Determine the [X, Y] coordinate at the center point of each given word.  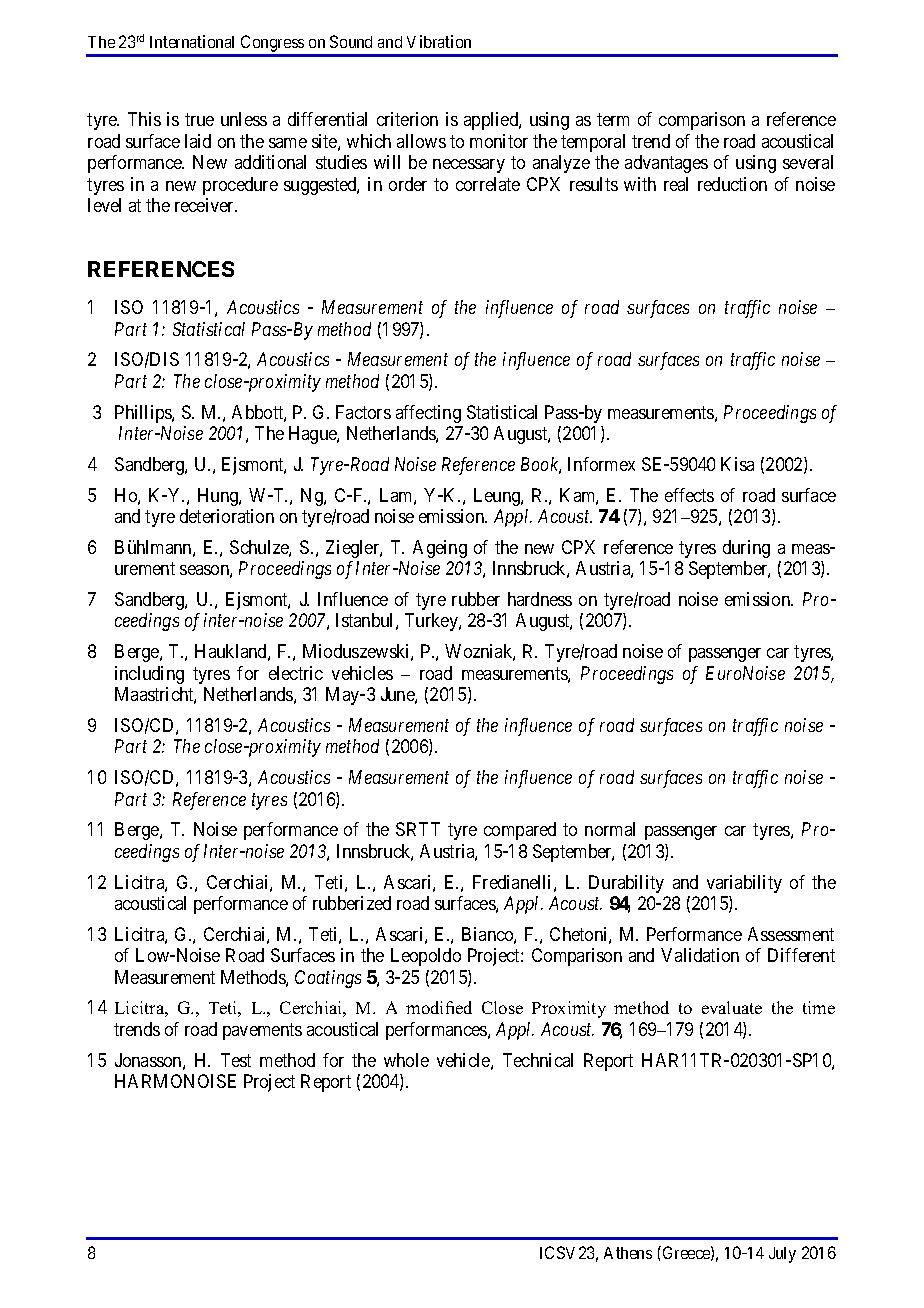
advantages [666, 164]
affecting [428, 414]
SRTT [418, 829]
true [199, 120]
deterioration [227, 516]
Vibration [439, 41]
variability [744, 884]
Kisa [737, 464]
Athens [628, 1253]
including [149, 675]
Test [236, 1060]
